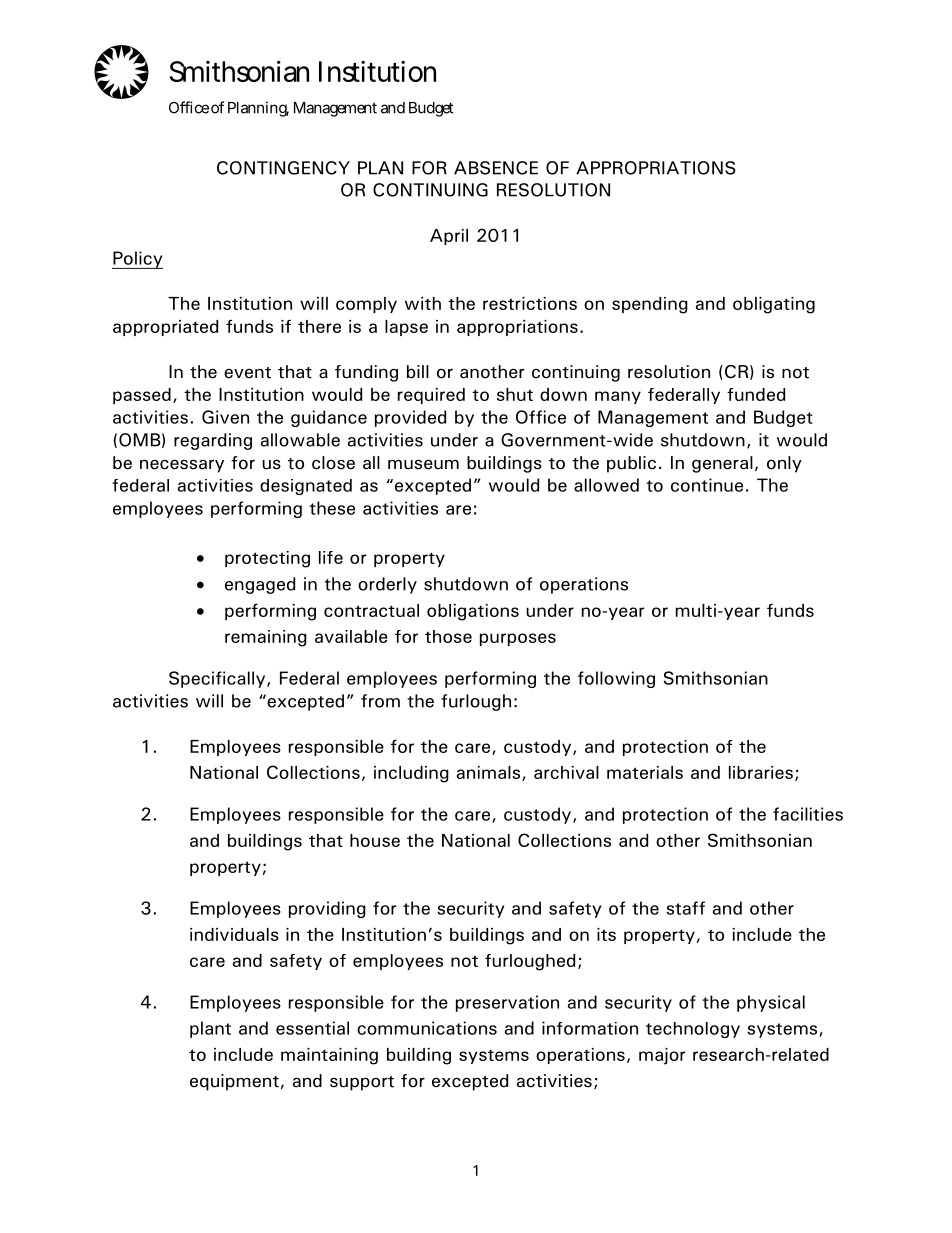 The height and width of the screenshot is (1233, 952). Describe the element at coordinates (488, 772) in the screenshot. I see `animals` at that location.
